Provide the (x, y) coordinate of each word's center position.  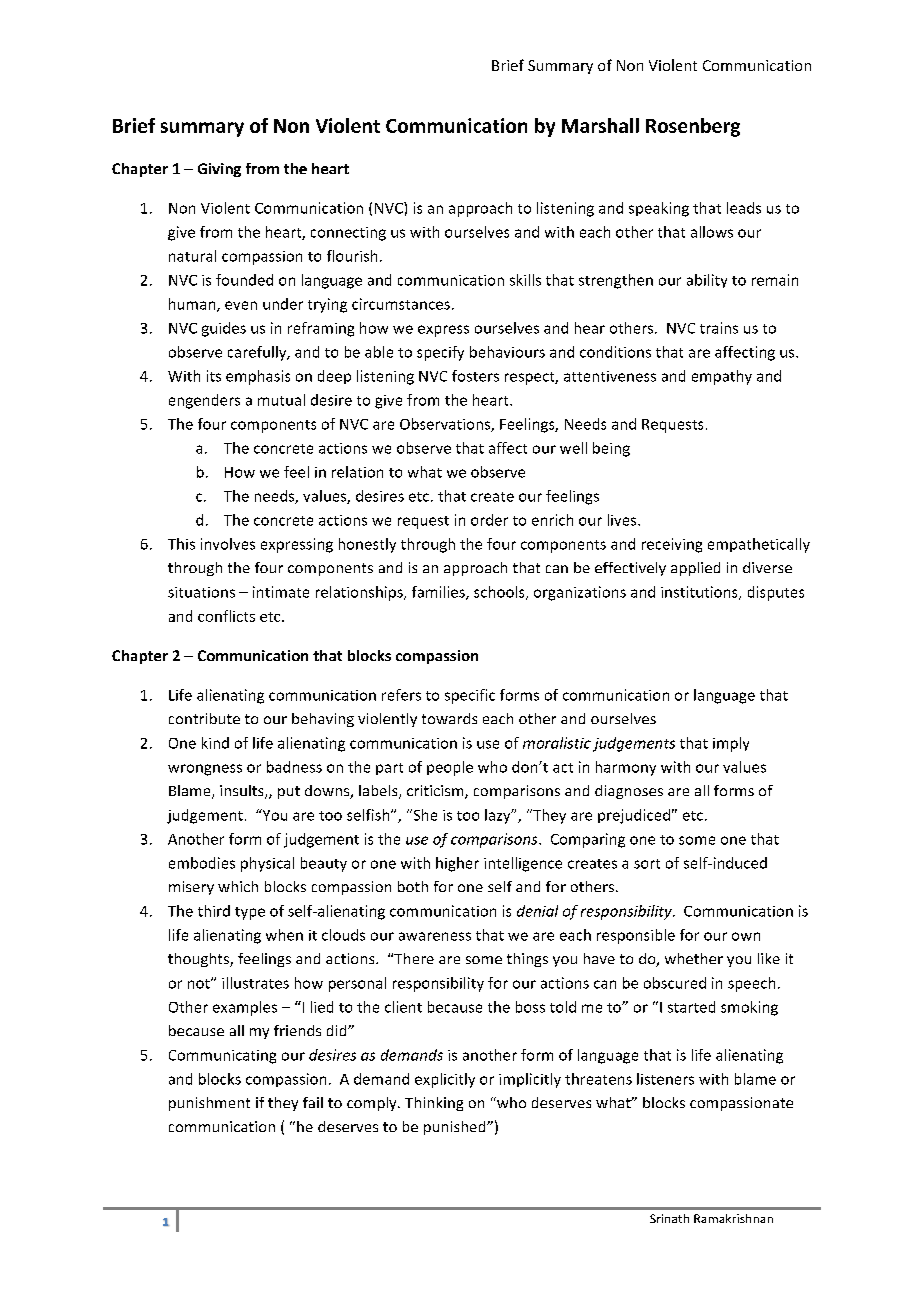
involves (228, 544)
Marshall (600, 125)
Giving (219, 170)
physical (267, 864)
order (489, 520)
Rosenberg (693, 127)
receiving (672, 545)
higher (457, 864)
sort (647, 864)
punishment (209, 1104)
